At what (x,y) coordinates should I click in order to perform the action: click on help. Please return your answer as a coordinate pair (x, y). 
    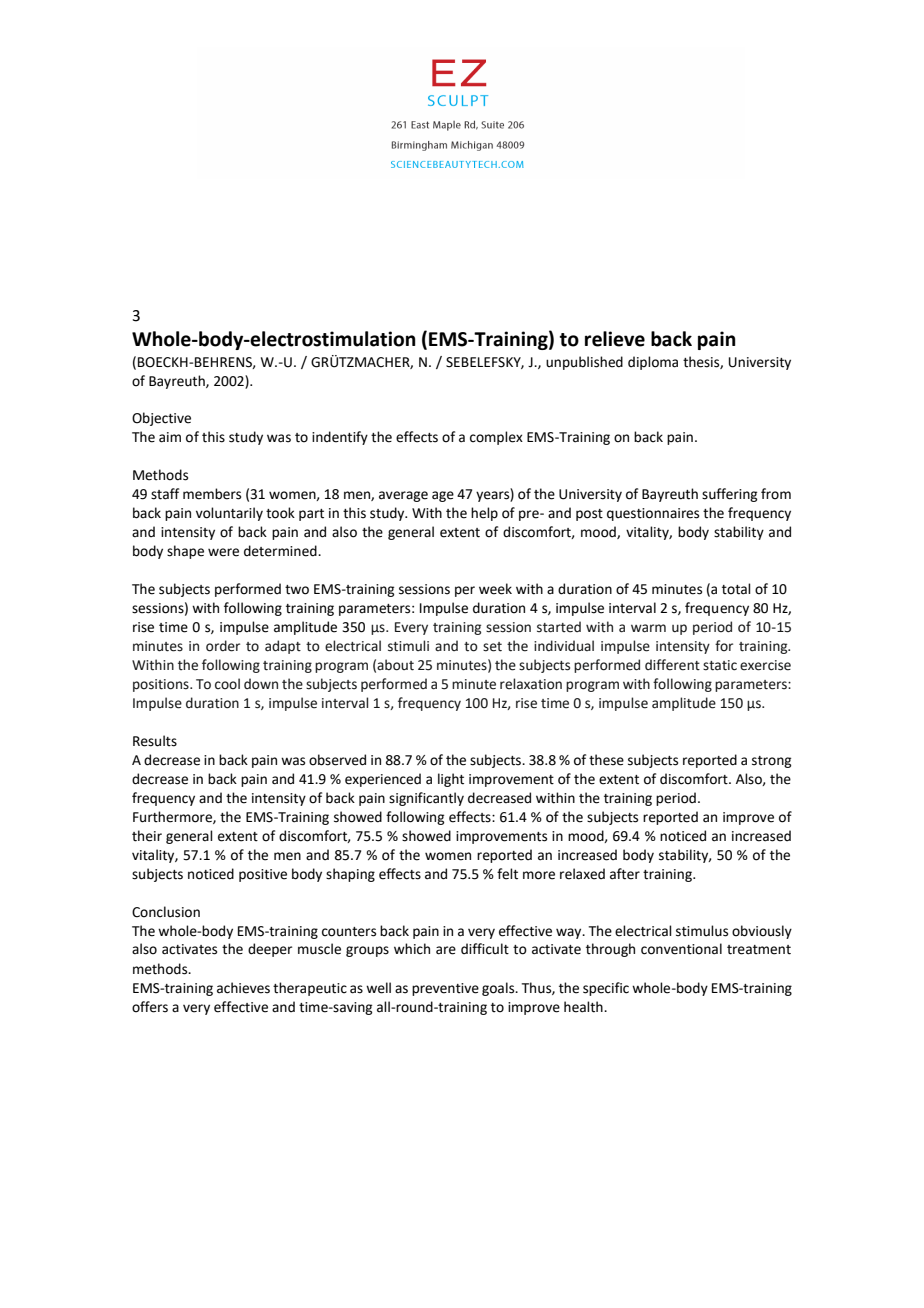
    Looking at the image, I should click on (484, 514).
